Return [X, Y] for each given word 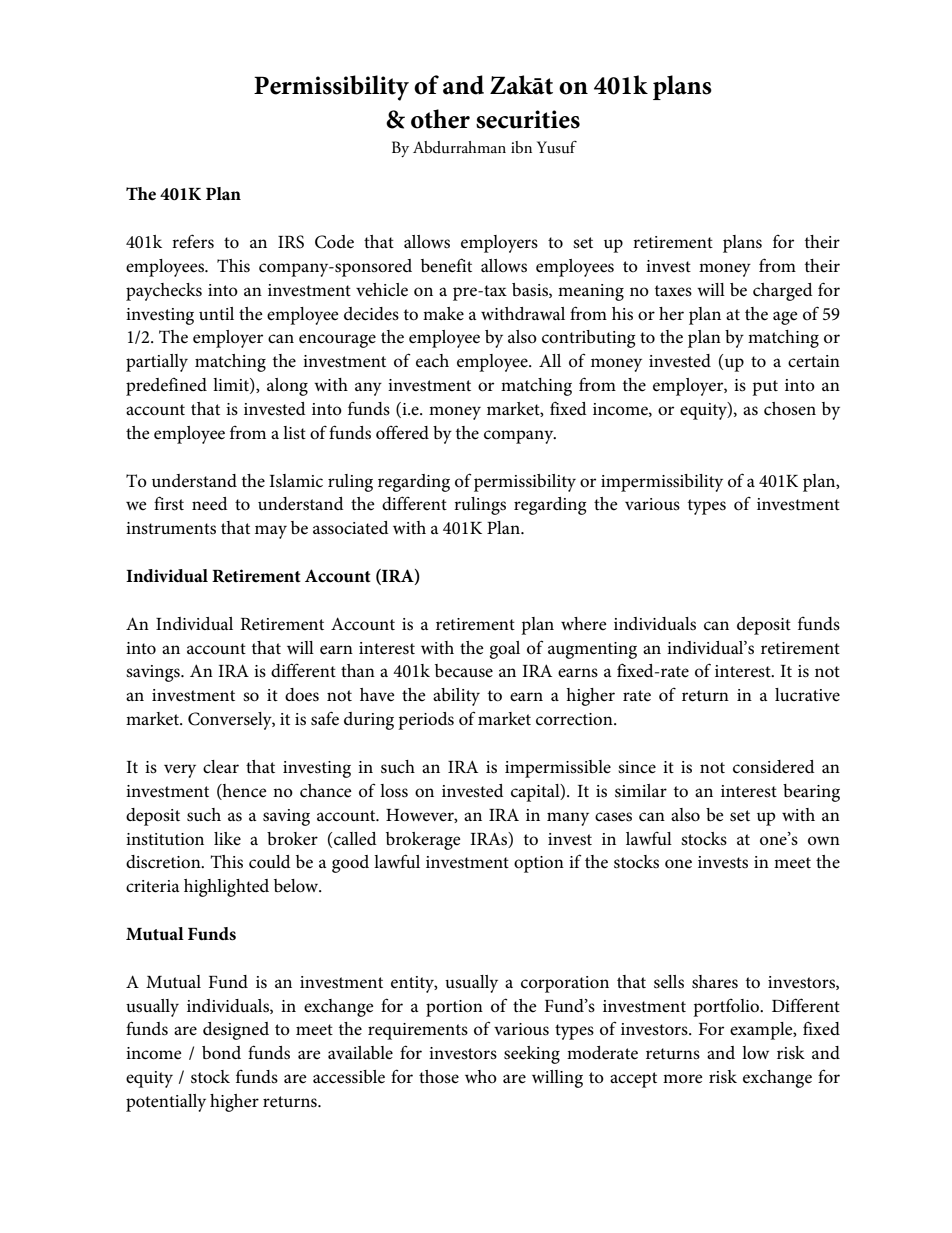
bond [221, 1053]
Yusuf [557, 147]
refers [193, 241]
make [443, 313]
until [216, 313]
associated [351, 528]
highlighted [226, 888]
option [539, 864]
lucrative [807, 694]
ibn [521, 147]
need [210, 503]
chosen [790, 409]
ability [456, 697]
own [824, 840]
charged [783, 292]
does [302, 695]
